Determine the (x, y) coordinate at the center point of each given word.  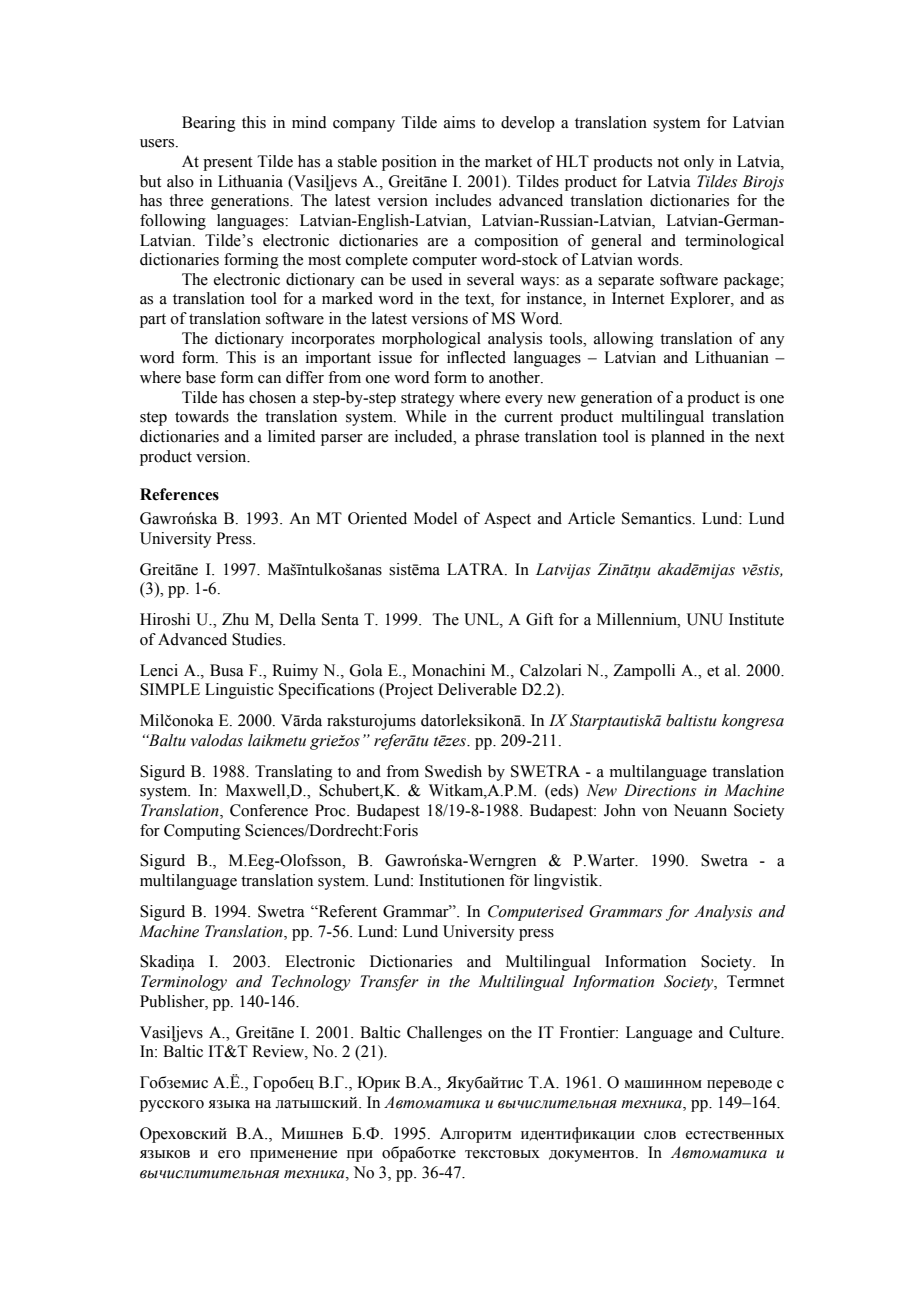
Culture (755, 1032)
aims (459, 122)
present (227, 164)
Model (435, 518)
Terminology (184, 983)
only (699, 163)
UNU (705, 619)
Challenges (444, 1034)
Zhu (235, 619)
